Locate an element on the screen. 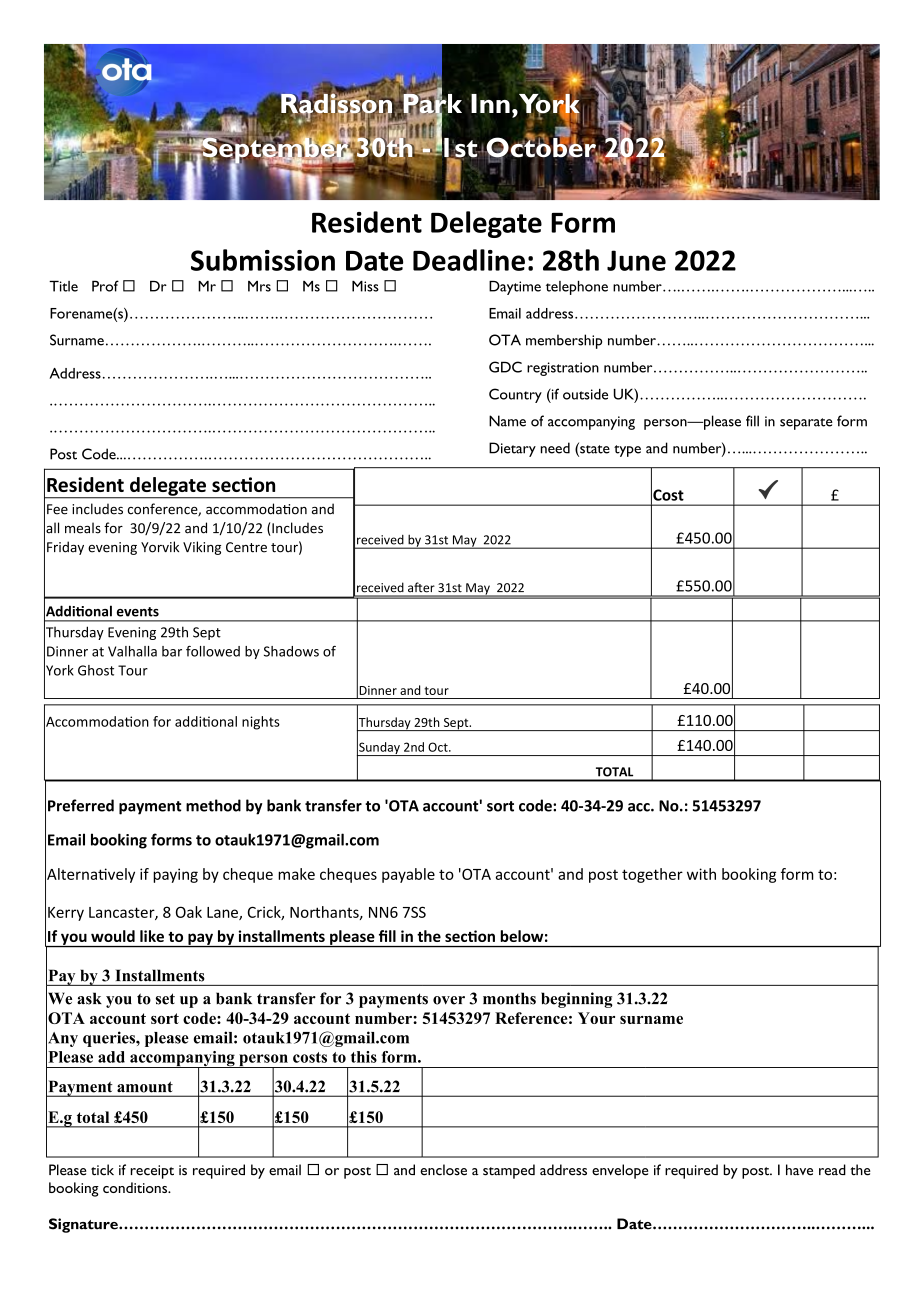 Image resolution: width=924 pixels, height=1308 pixels. Deadline is located at coordinates (469, 260).
